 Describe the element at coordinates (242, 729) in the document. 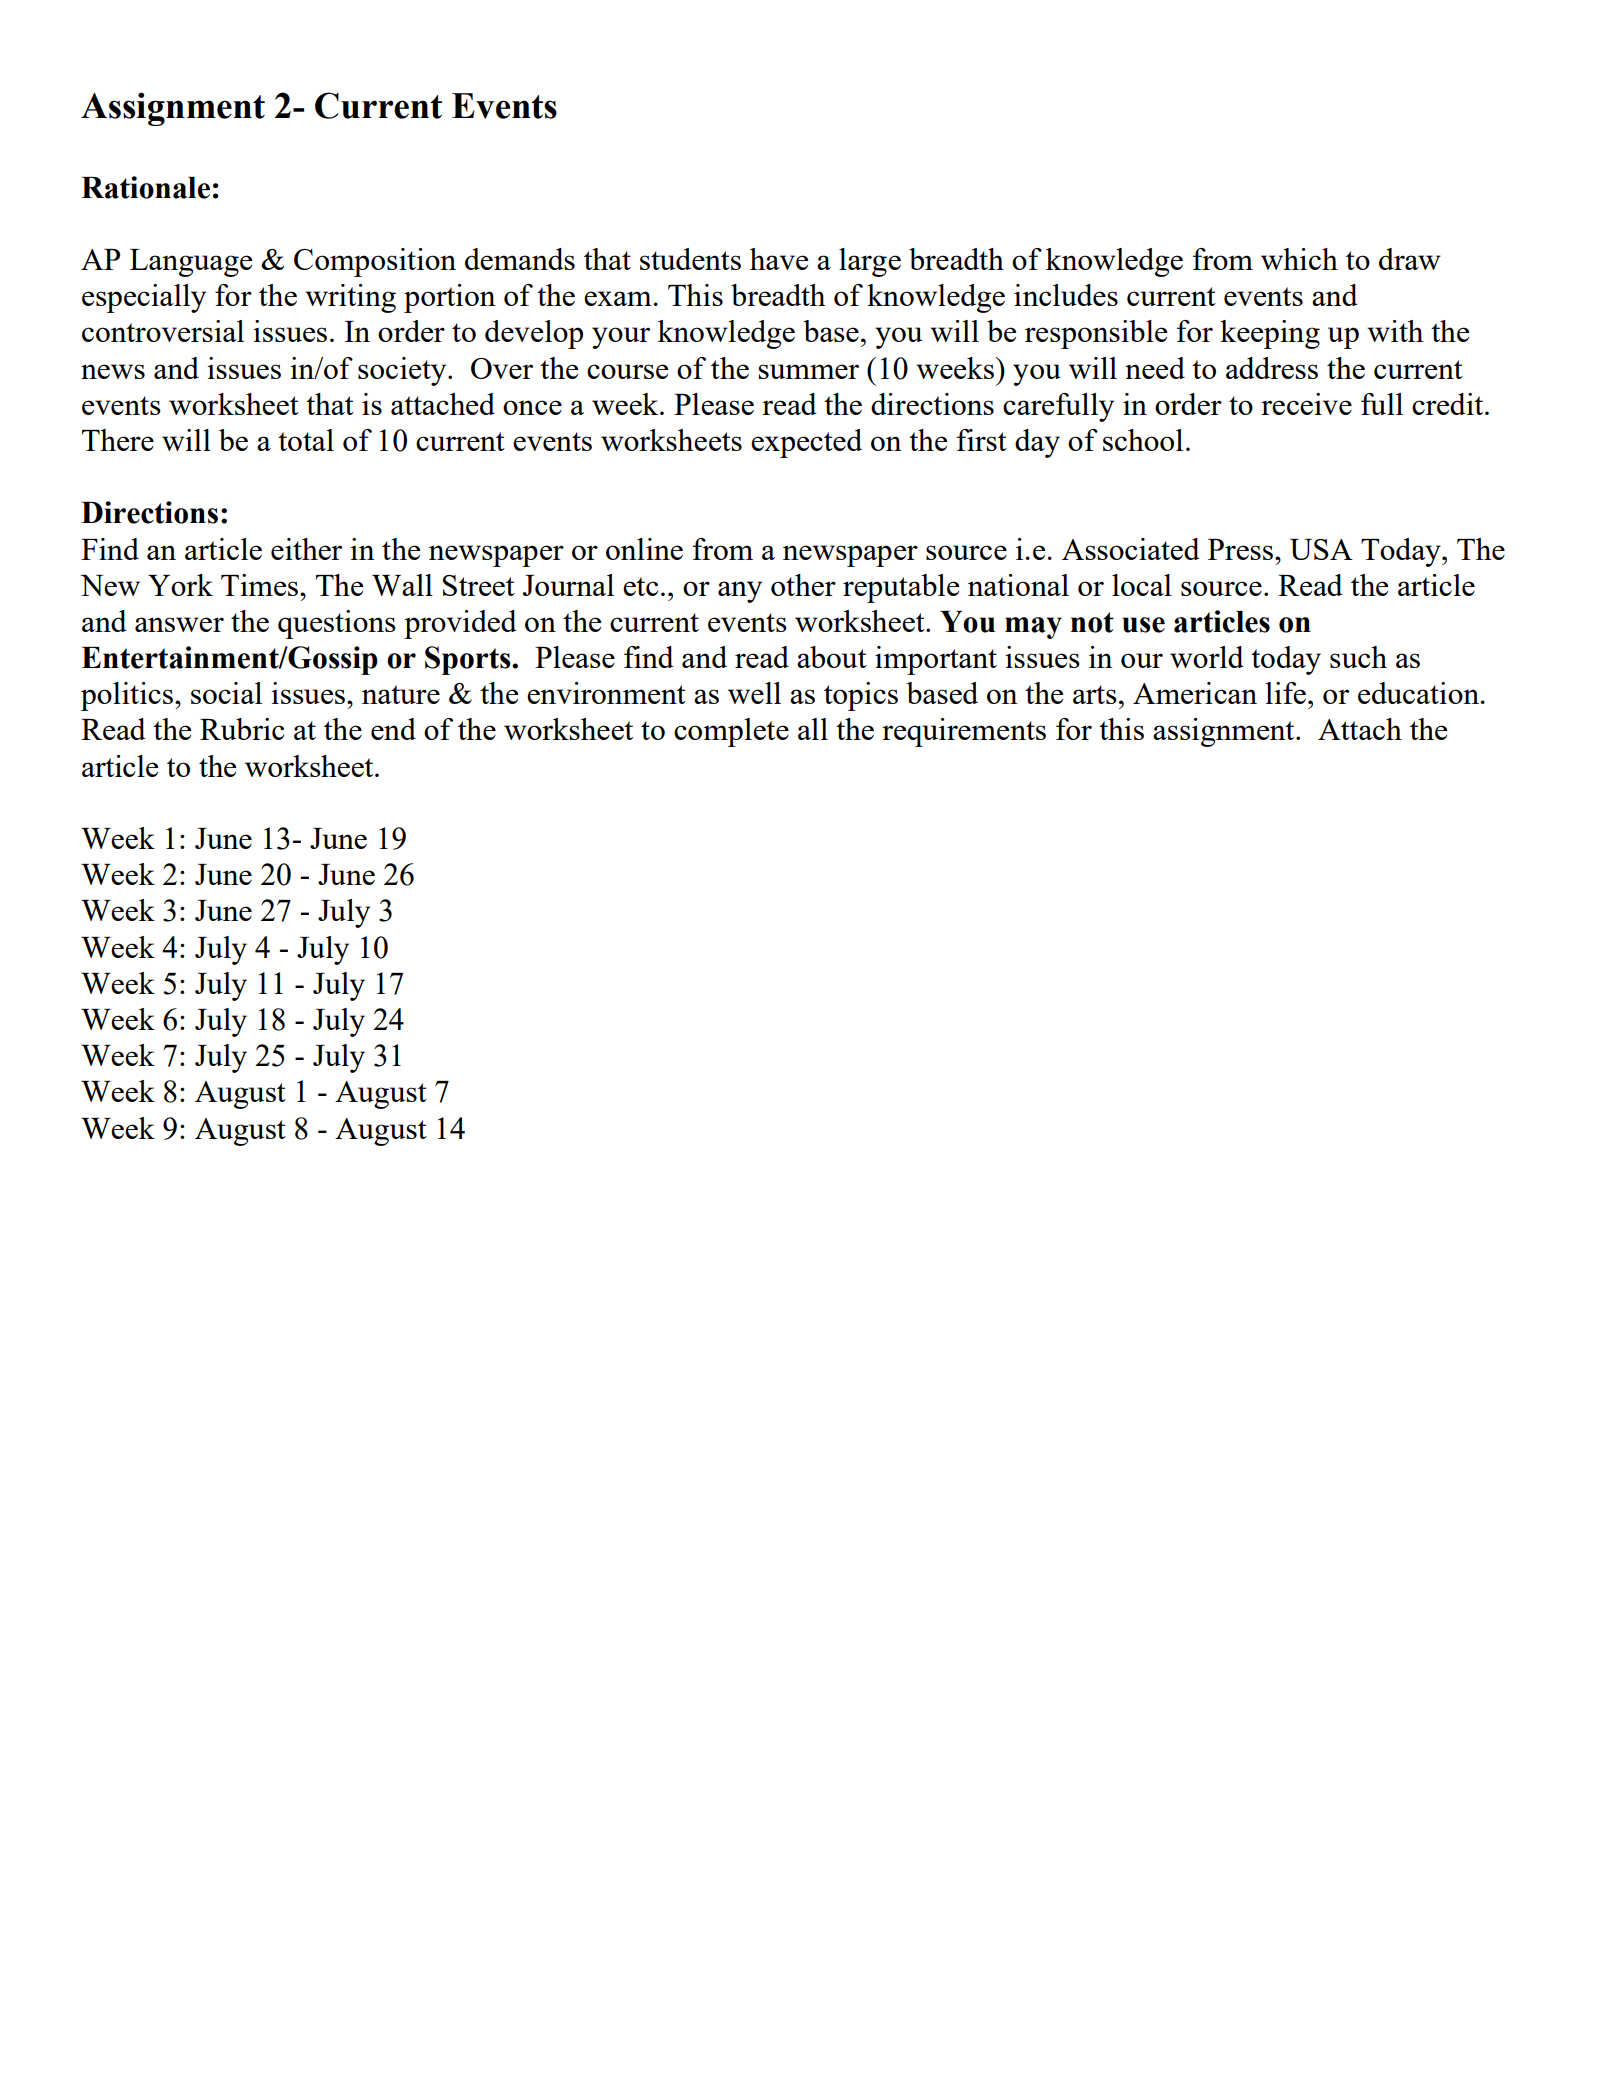

I see `Rubric` at that location.
